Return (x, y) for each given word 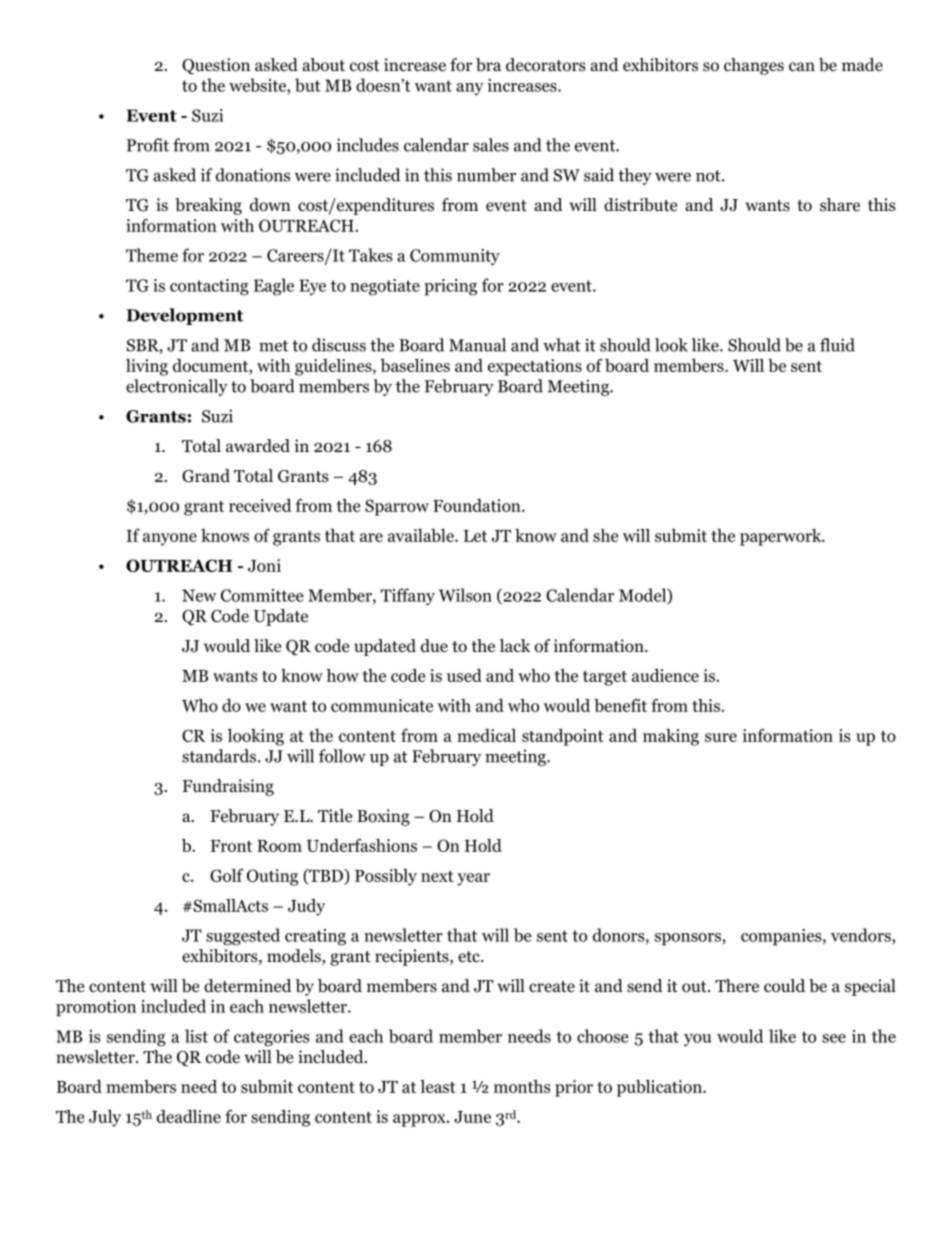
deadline (189, 1116)
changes (754, 66)
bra (488, 65)
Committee (262, 595)
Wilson (465, 595)
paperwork (782, 537)
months (522, 1086)
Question (216, 66)
